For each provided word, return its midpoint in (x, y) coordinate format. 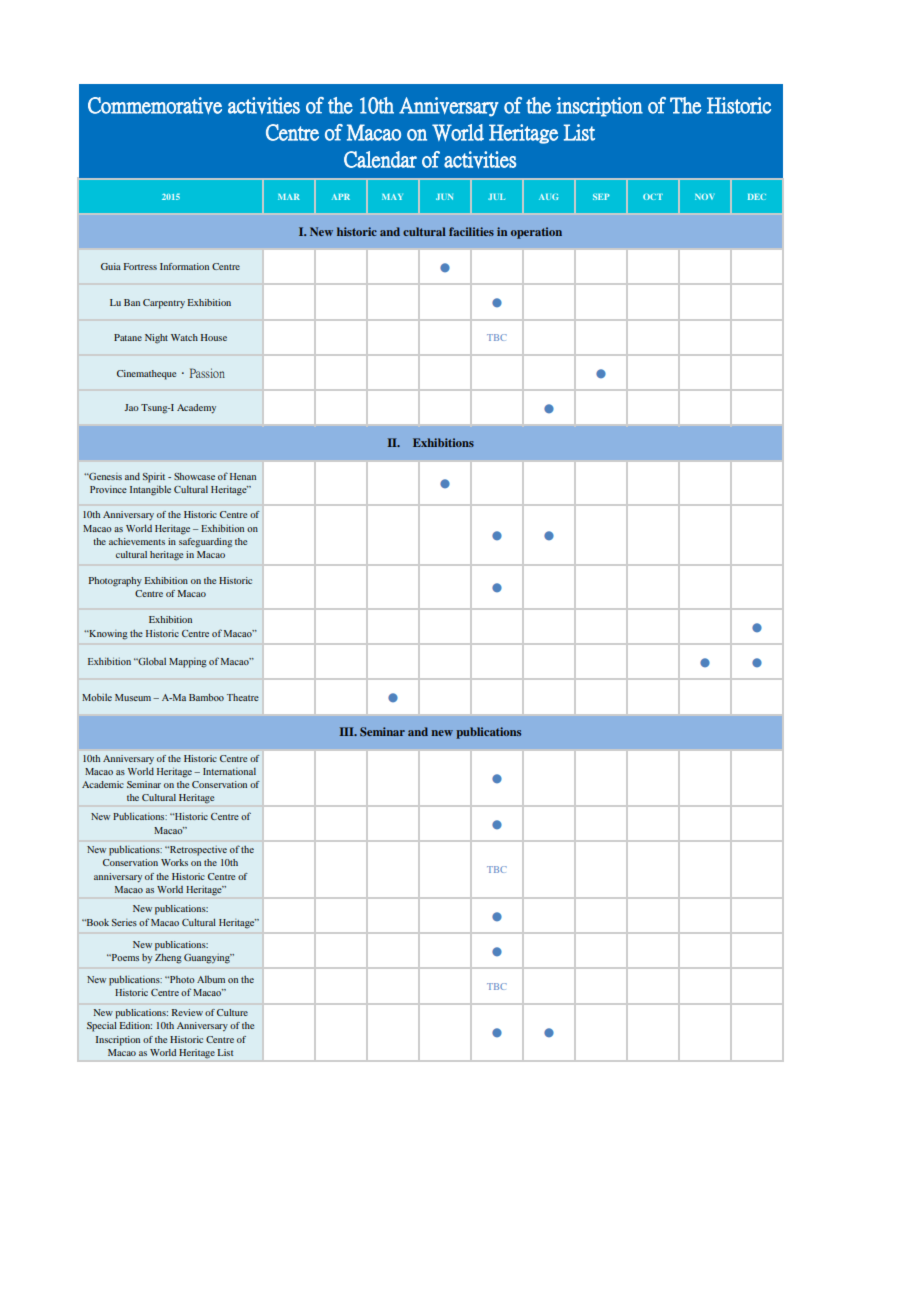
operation (536, 233)
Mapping (188, 663)
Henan (243, 476)
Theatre (243, 697)
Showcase (194, 476)
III (348, 731)
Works (174, 862)
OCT (653, 197)
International (229, 771)
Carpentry (164, 304)
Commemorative (155, 105)
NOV (705, 197)
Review (187, 1012)
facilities (471, 231)
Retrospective (197, 851)
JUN (444, 197)
